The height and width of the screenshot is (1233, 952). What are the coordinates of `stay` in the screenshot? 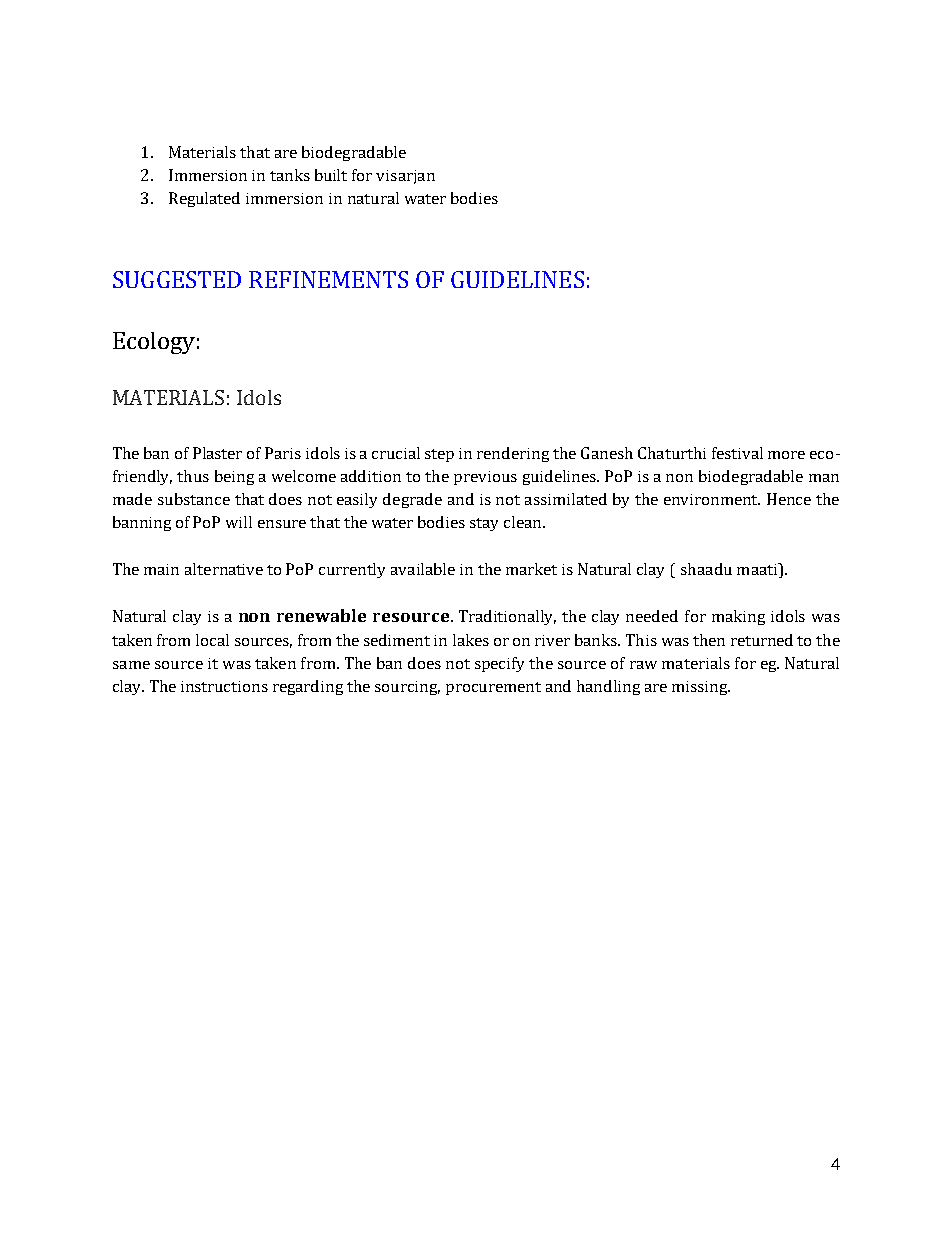 It's located at (484, 524).
